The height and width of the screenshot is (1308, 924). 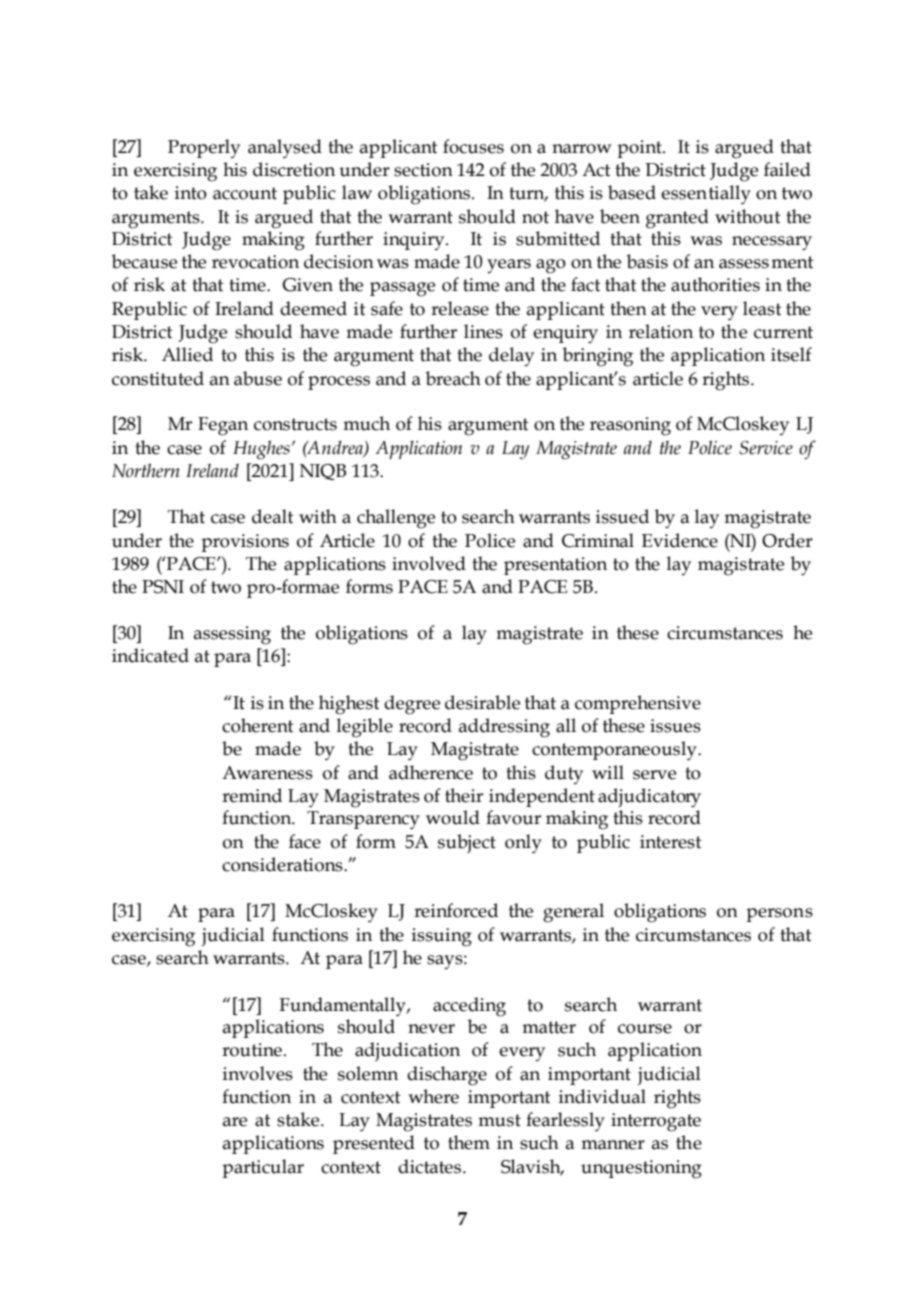 I want to click on breach, so click(x=453, y=378).
